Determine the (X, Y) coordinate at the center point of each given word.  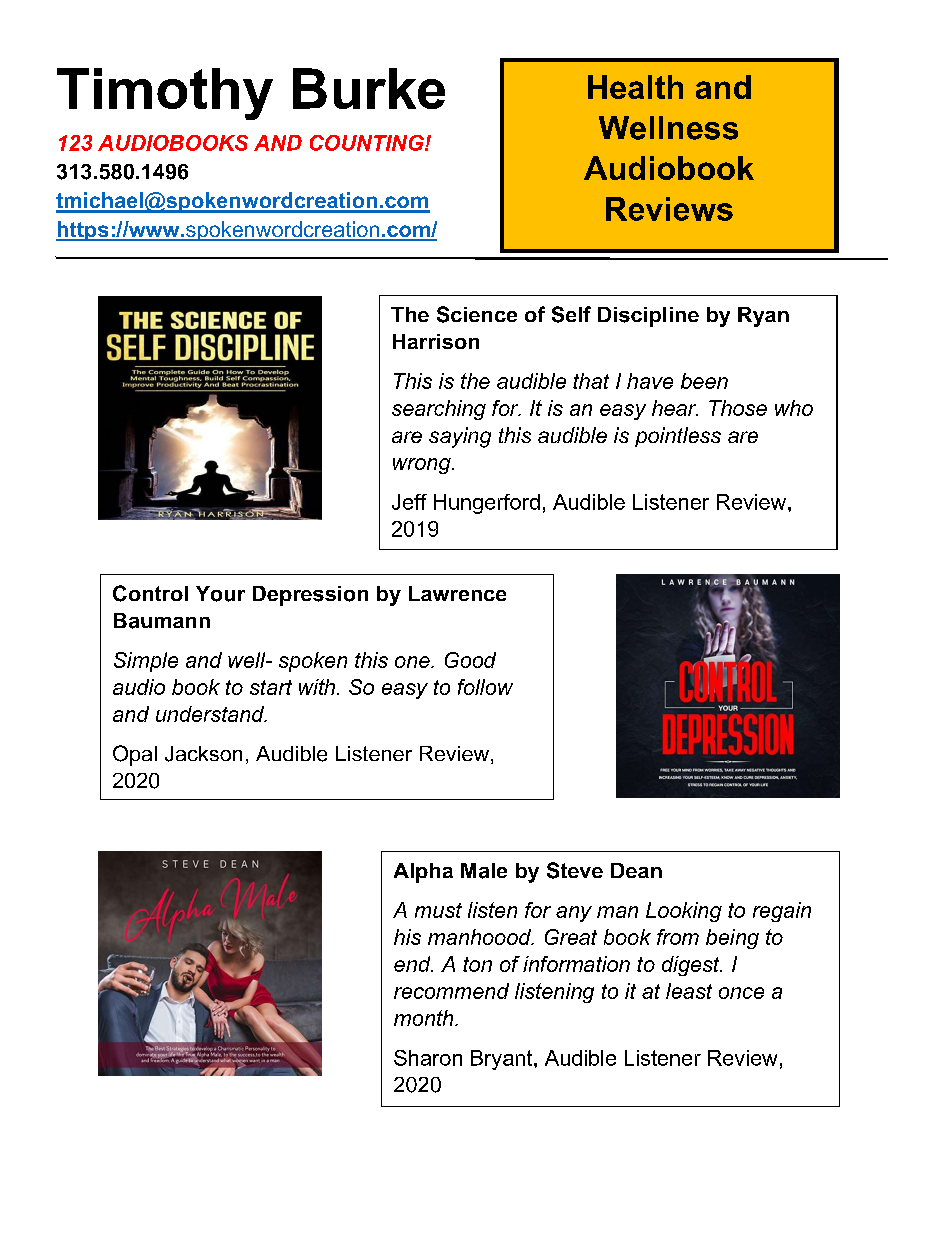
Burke (369, 88)
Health (635, 87)
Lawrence (457, 593)
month (425, 1018)
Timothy (165, 94)
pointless (678, 437)
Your (220, 594)
